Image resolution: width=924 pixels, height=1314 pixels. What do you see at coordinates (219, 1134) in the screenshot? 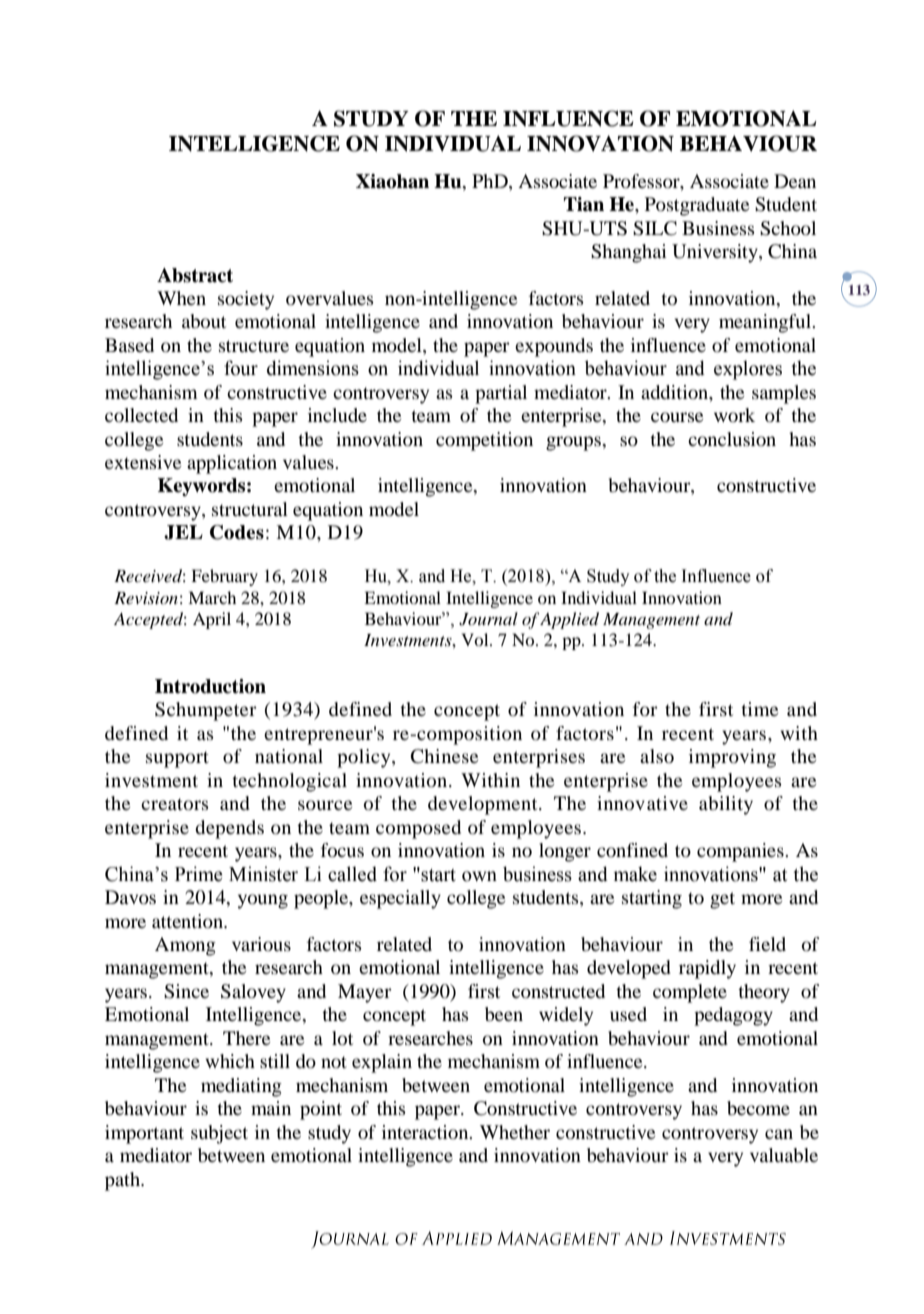
I see `subject` at bounding box center [219, 1134].
